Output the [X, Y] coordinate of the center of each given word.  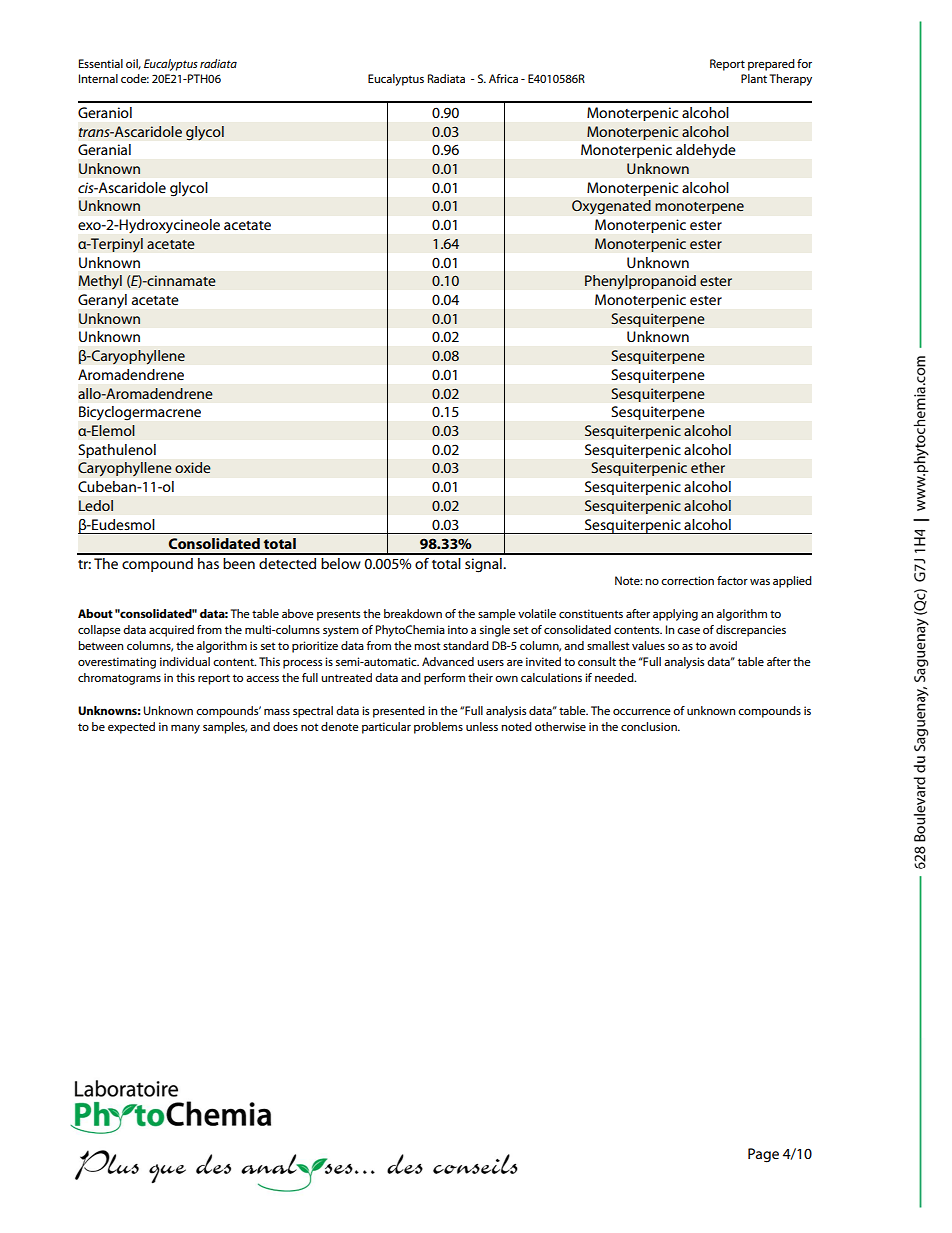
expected [131, 728]
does [285, 726]
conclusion [650, 726]
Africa [503, 78]
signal [484, 565]
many [185, 729]
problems [438, 728]
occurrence [642, 712]
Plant [754, 78]
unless [482, 726]
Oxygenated [611, 207]
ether [708, 467]
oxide [193, 467]
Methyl [100, 282]
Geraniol [105, 112]
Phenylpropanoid [640, 282]
